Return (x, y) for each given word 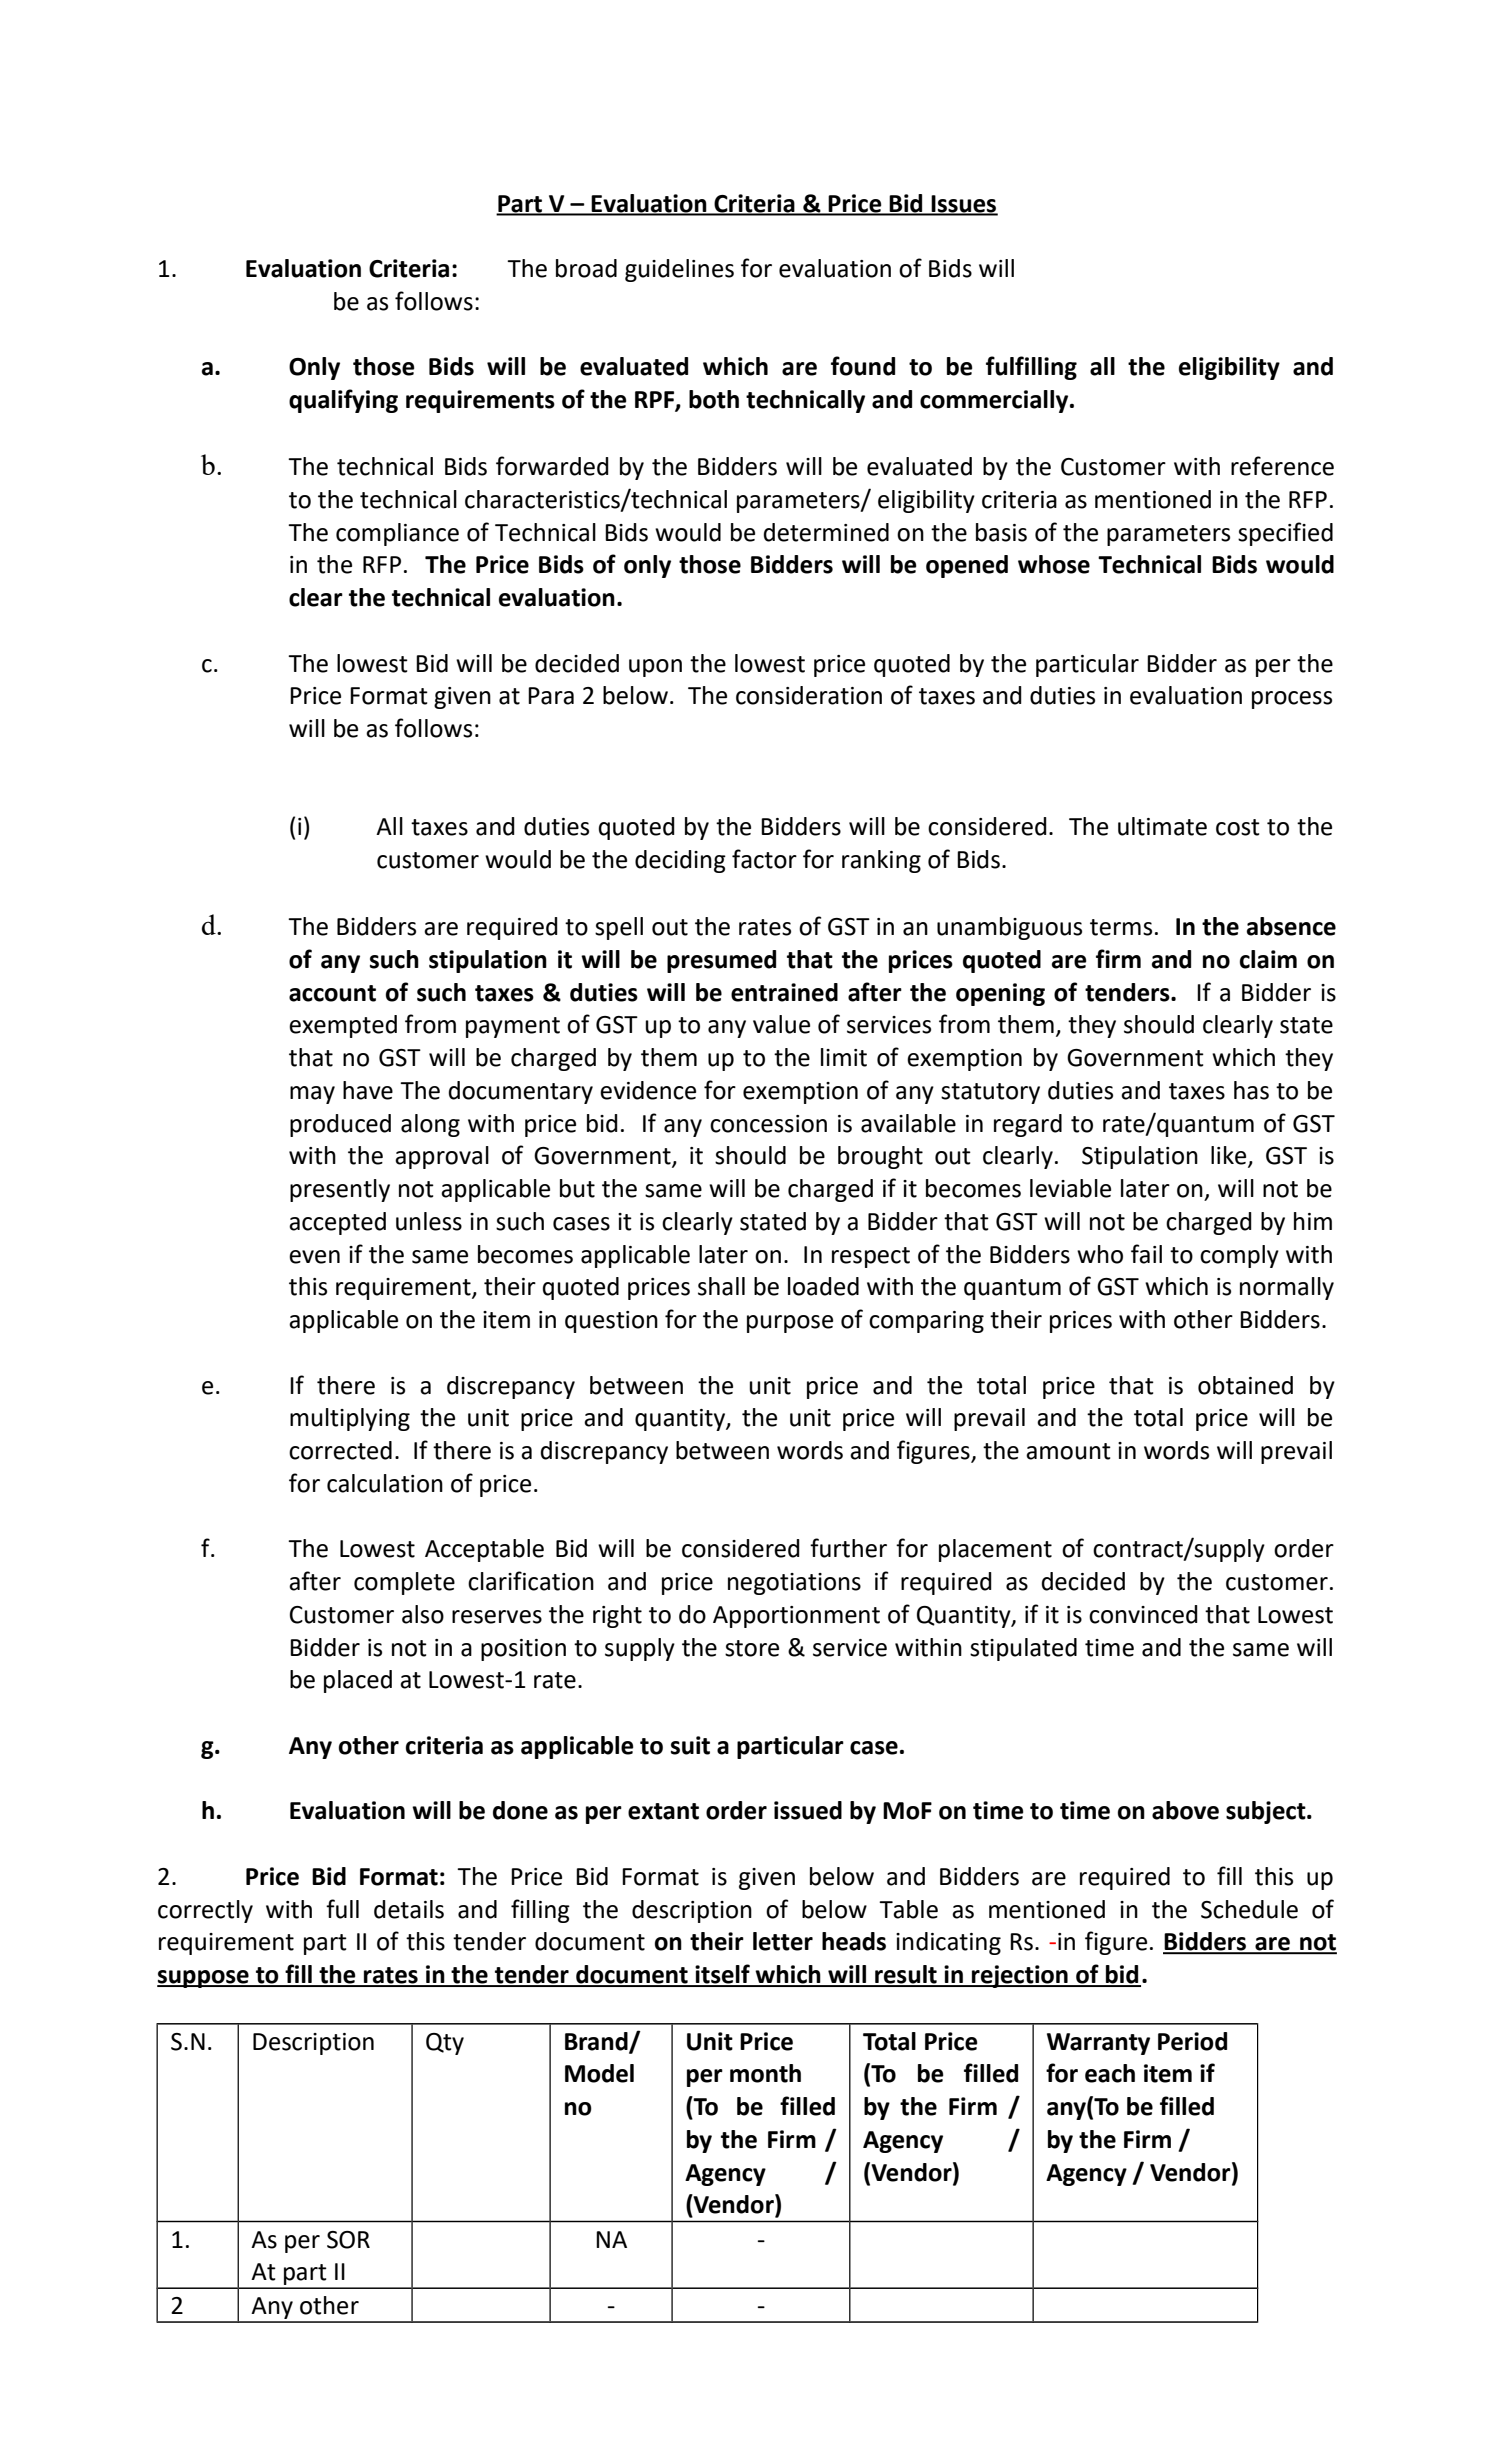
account (332, 993)
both (714, 399)
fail (1146, 1254)
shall (721, 1286)
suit (690, 1745)
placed (358, 1681)
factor (764, 859)
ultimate (1162, 826)
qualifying (343, 401)
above (1185, 1810)
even (314, 1257)
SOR (348, 2240)
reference (1282, 466)
